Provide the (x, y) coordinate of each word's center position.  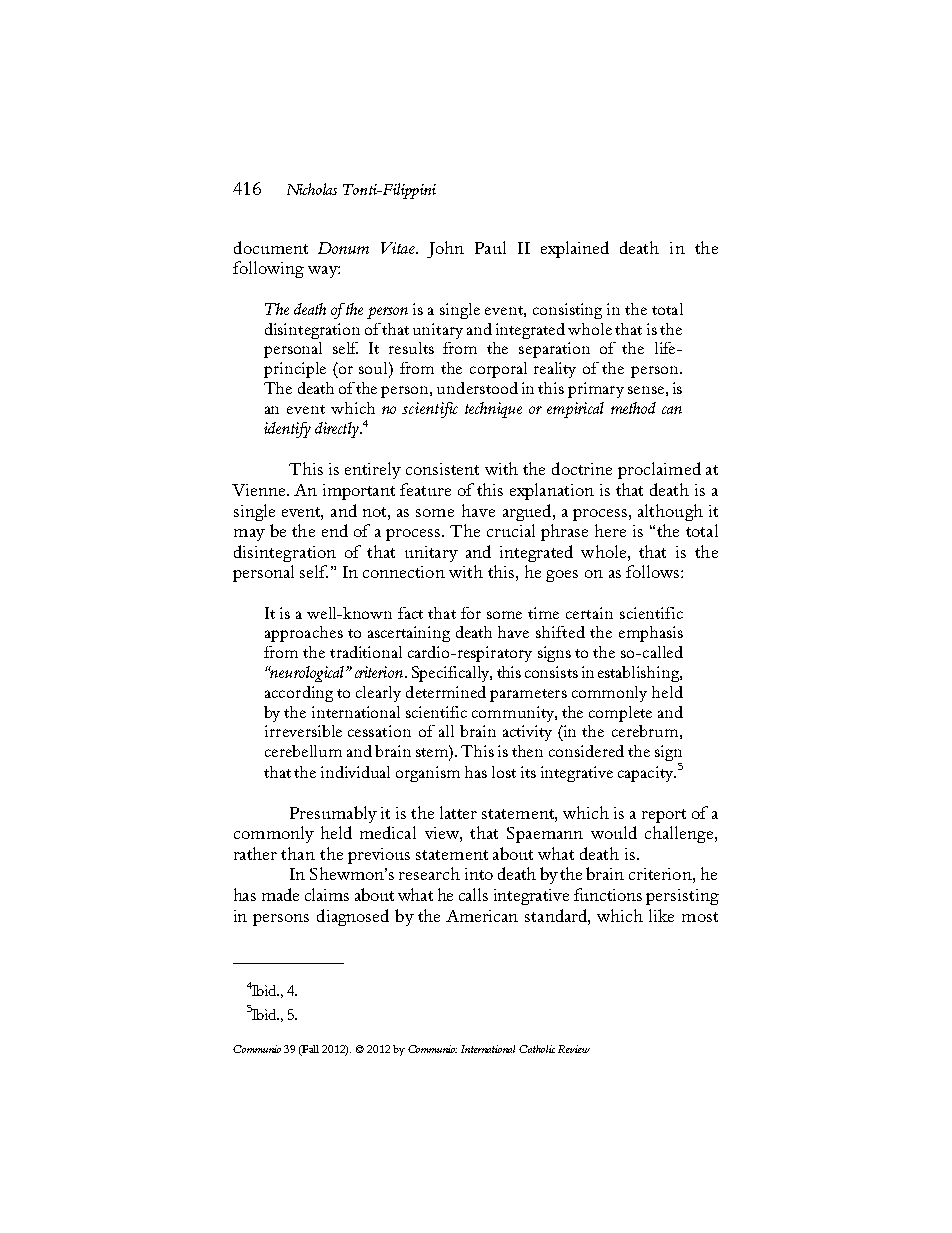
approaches (304, 634)
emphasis (651, 634)
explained (575, 249)
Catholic (537, 1049)
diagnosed (353, 917)
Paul (490, 247)
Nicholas (312, 189)
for (471, 613)
